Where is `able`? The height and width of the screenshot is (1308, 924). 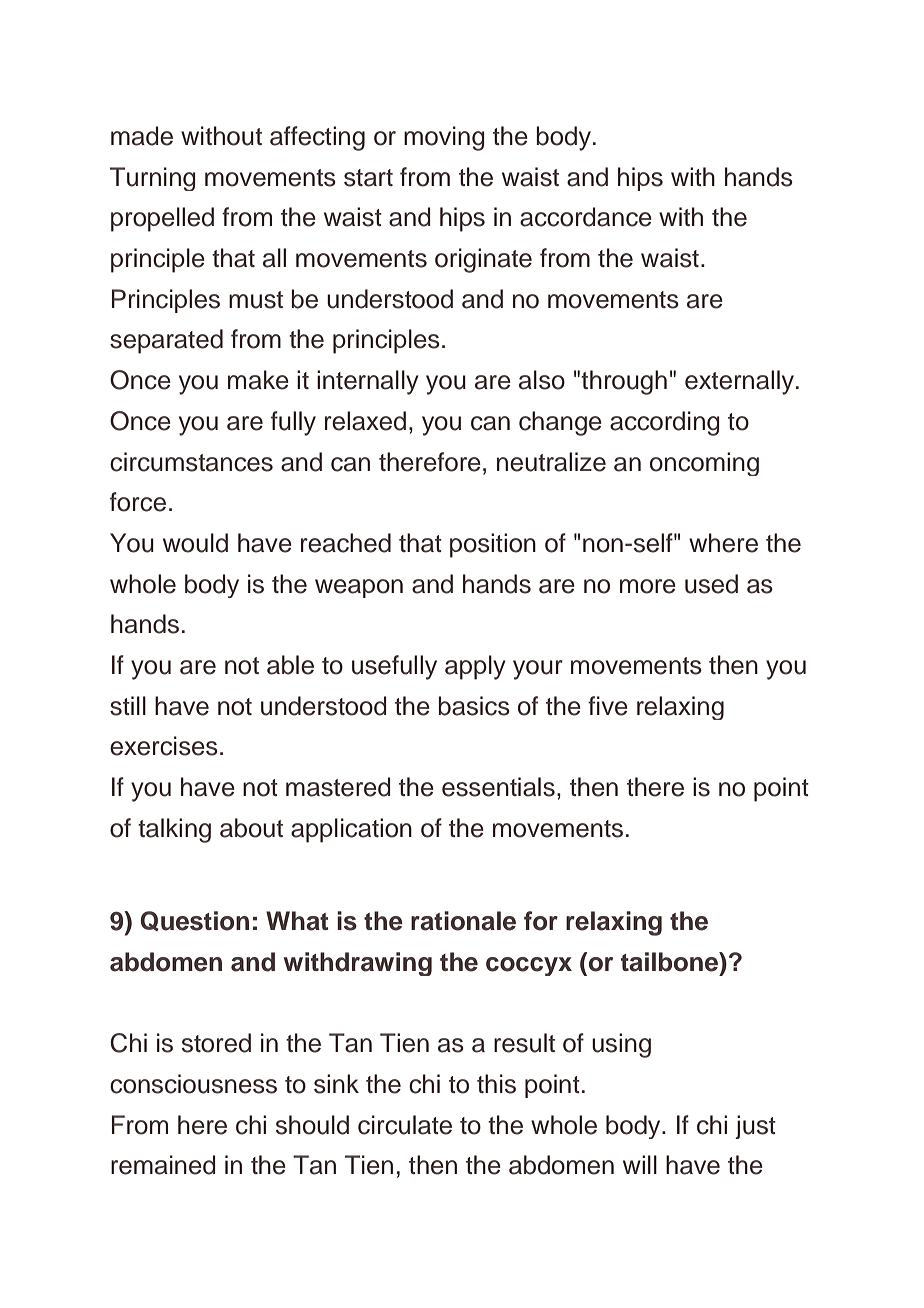
able is located at coordinates (290, 665).
